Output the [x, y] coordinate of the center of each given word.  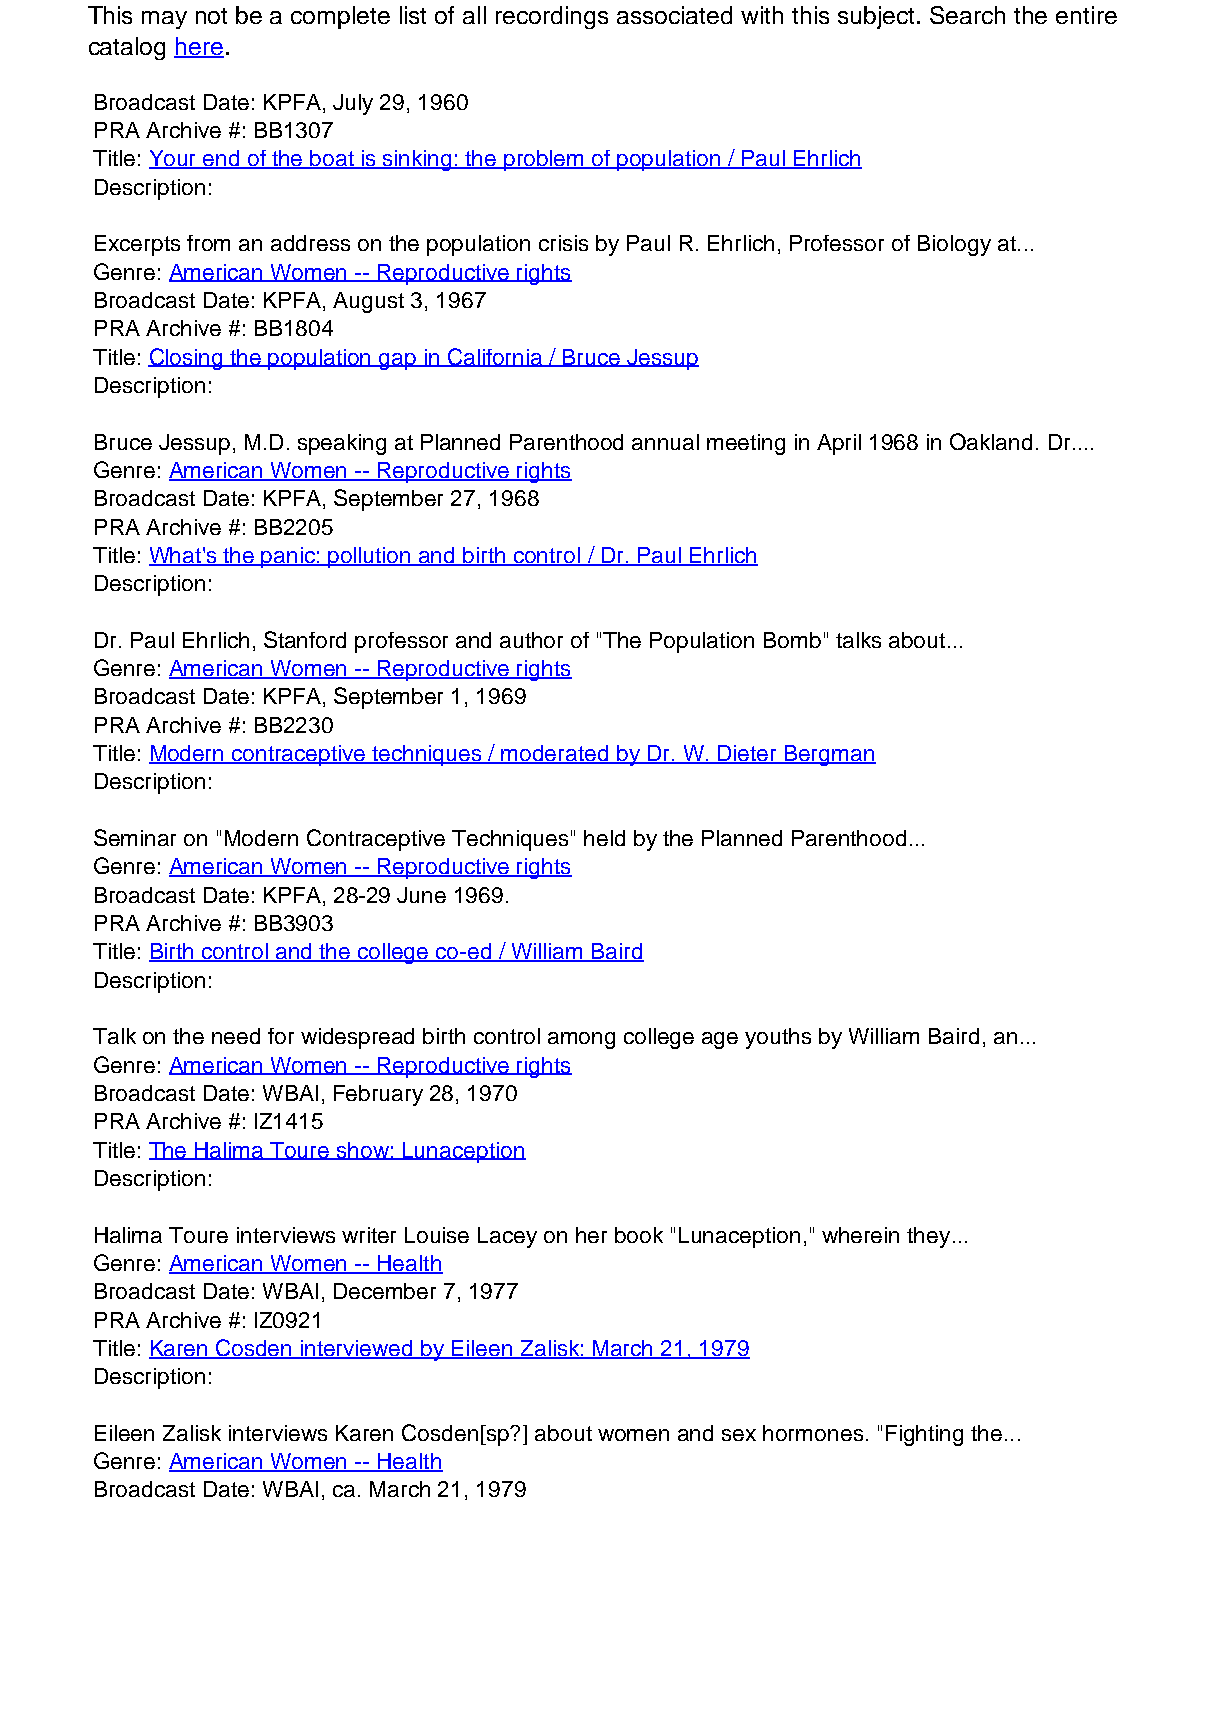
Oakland [991, 441]
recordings [552, 17]
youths [778, 1038]
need [236, 1036]
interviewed [357, 1349]
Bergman [829, 755]
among [581, 1040]
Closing [187, 359]
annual [665, 442]
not [211, 16]
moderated [555, 754]
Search [967, 15]
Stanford [305, 639]
